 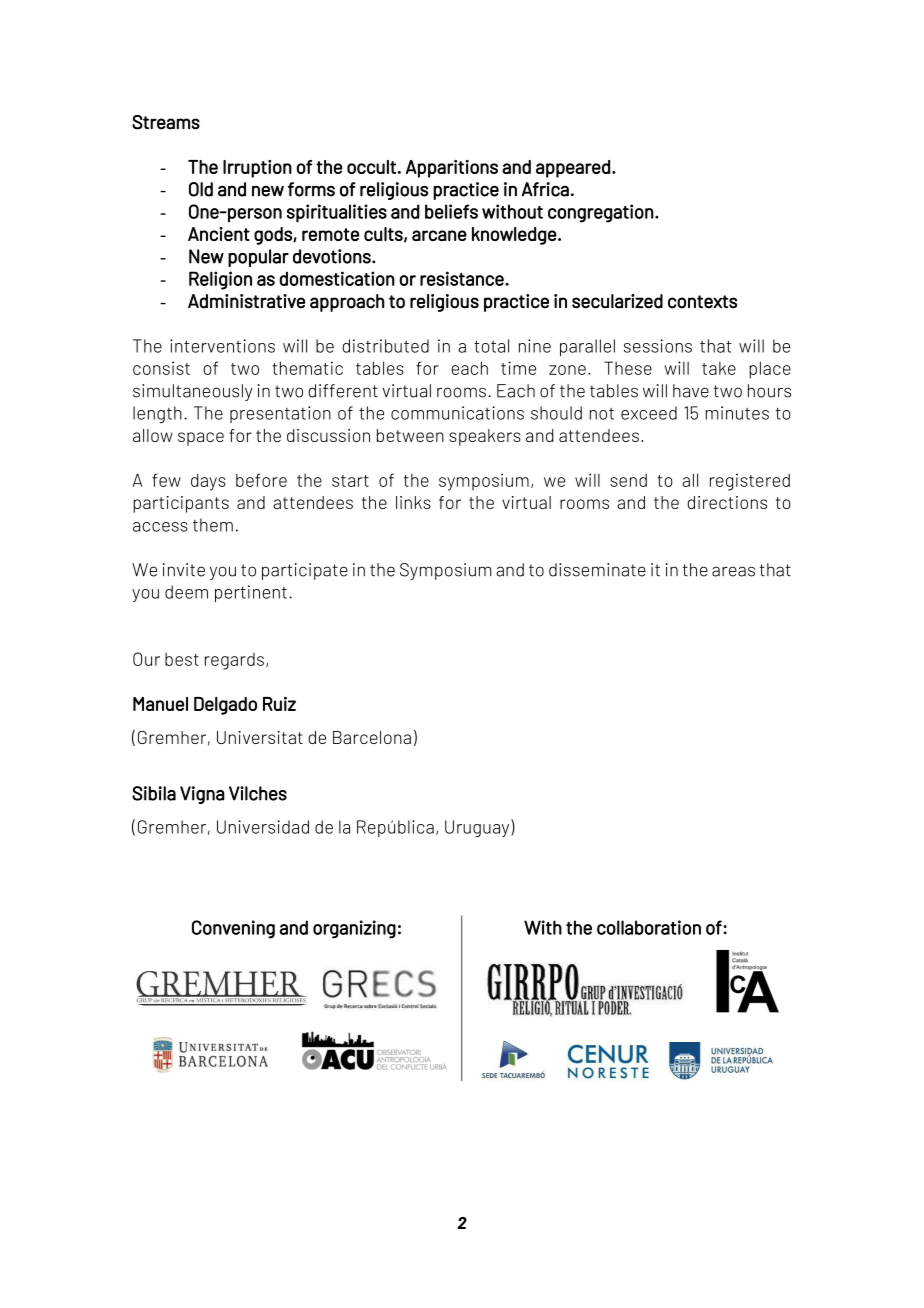 I want to click on directions, so click(x=727, y=502).
